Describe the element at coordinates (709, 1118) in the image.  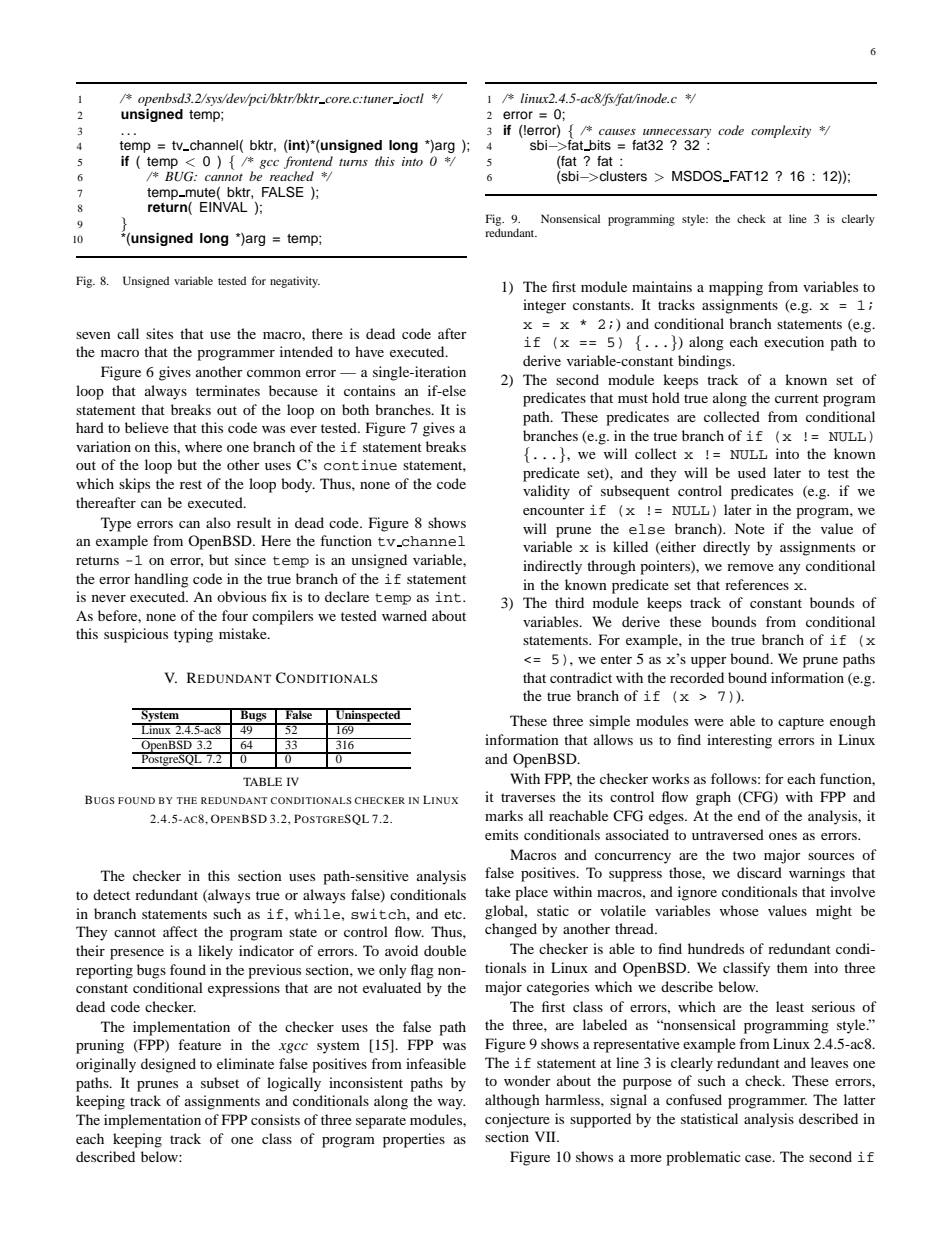
I see `statistical` at that location.
